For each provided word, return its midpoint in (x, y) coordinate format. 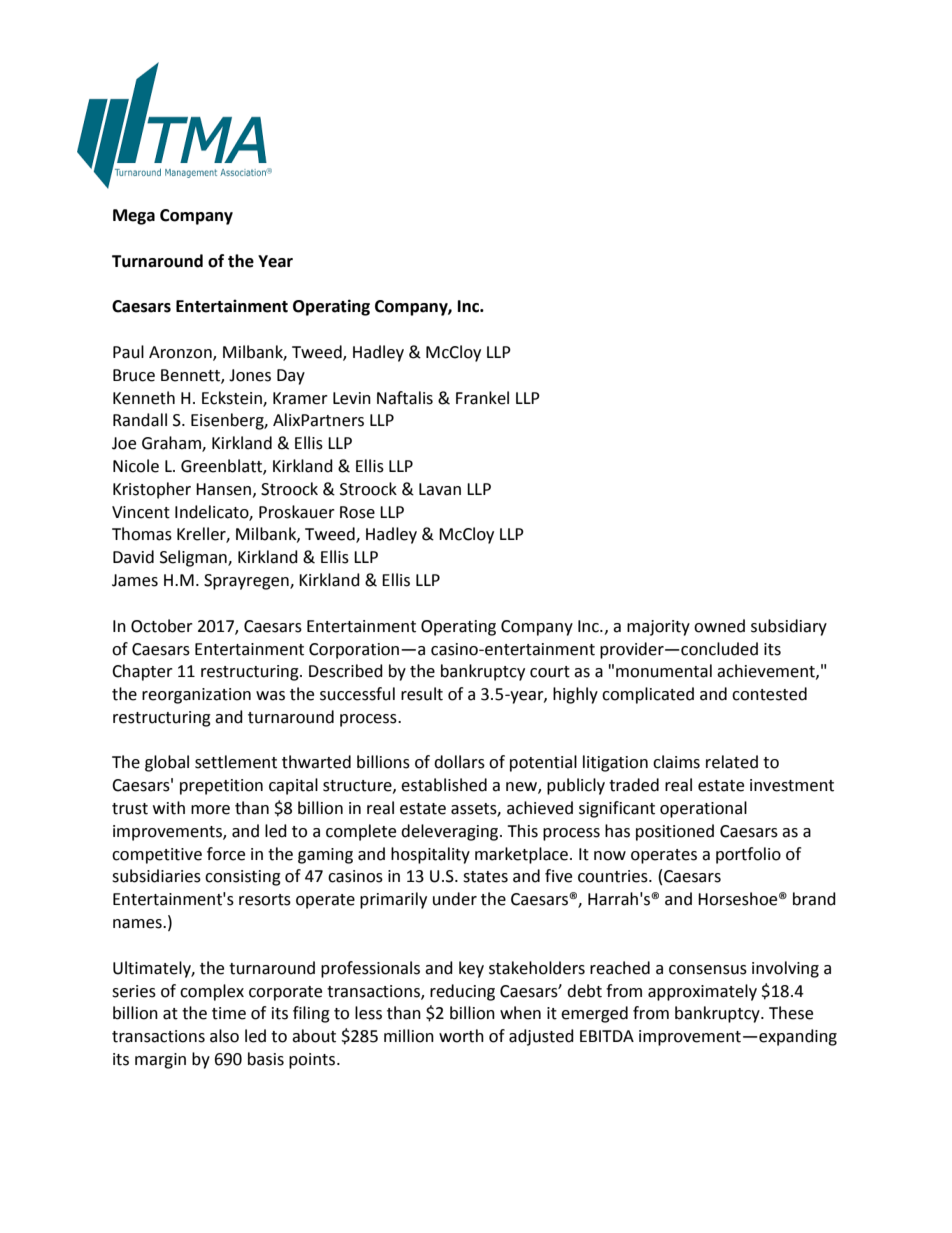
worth (461, 1036)
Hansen (225, 490)
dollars (459, 762)
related (732, 762)
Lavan (440, 489)
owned (719, 626)
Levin (352, 398)
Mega (134, 217)
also (224, 1036)
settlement (236, 762)
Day (291, 377)
